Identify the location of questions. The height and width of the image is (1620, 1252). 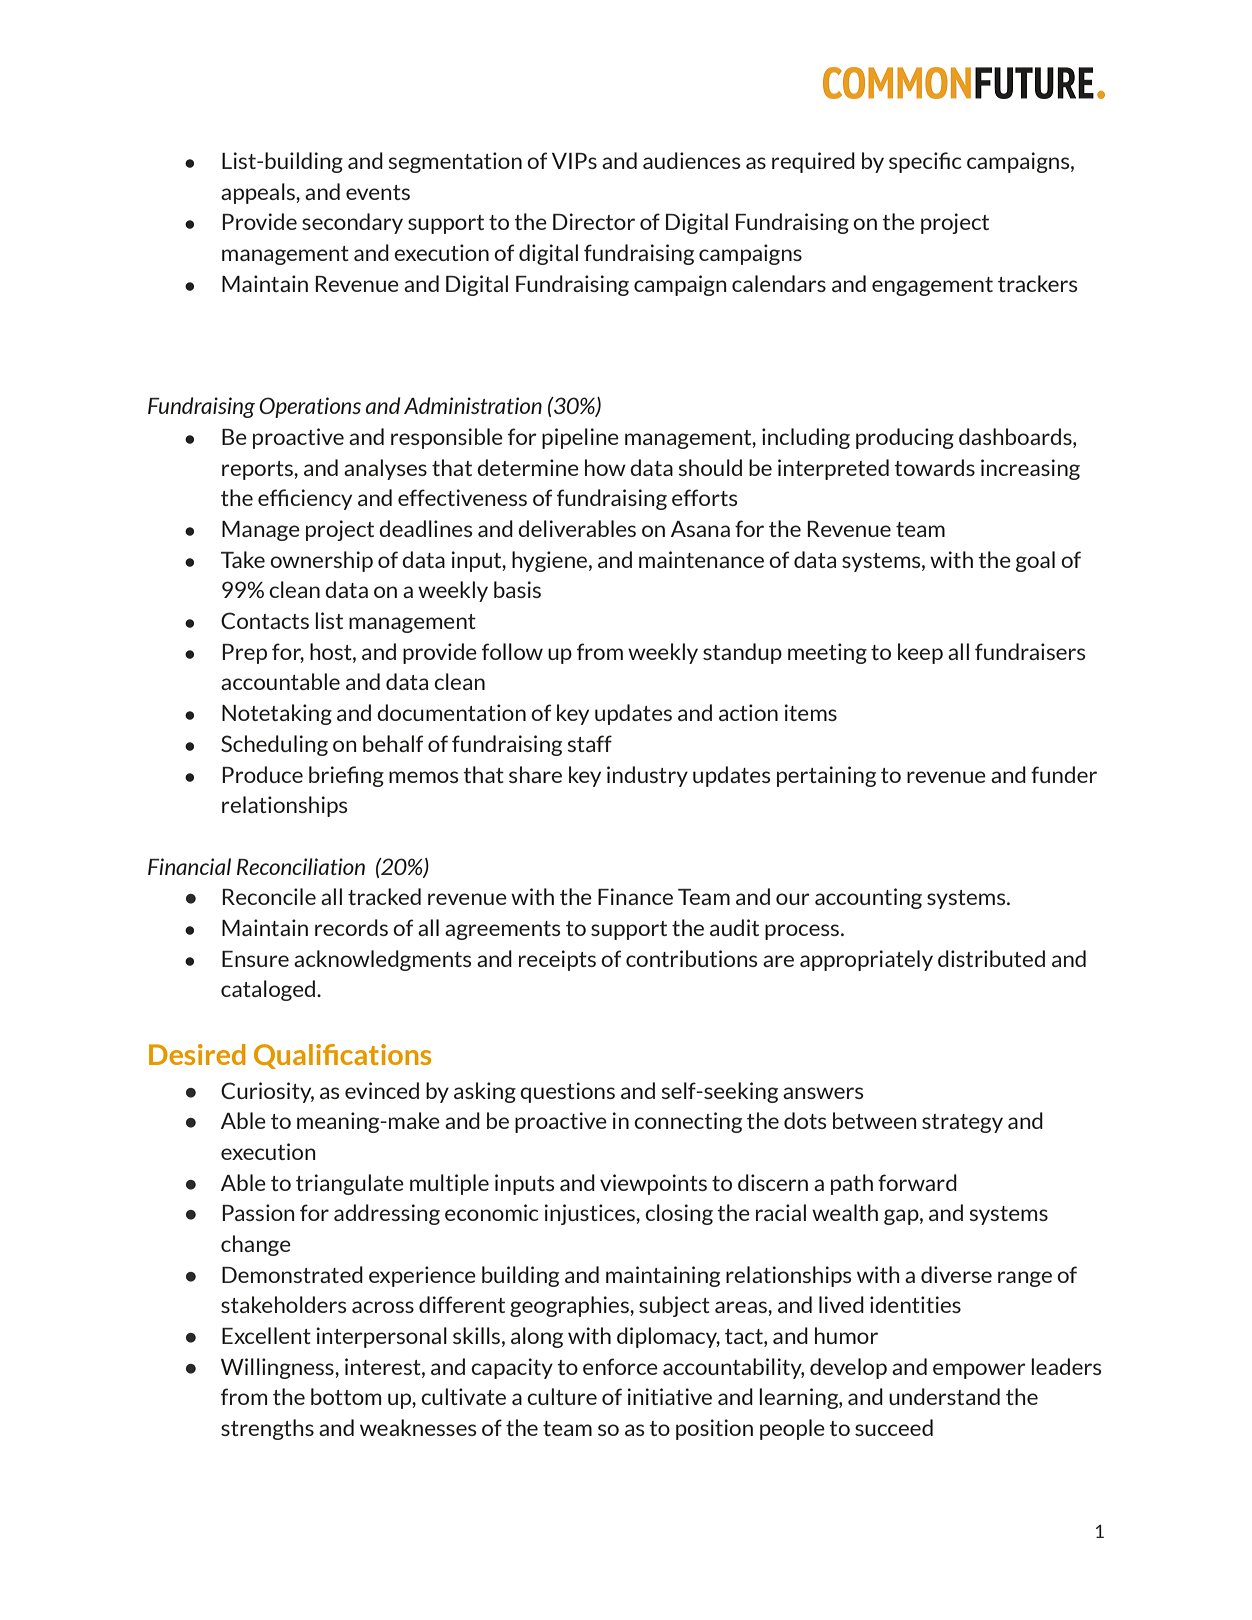
(567, 1092).
